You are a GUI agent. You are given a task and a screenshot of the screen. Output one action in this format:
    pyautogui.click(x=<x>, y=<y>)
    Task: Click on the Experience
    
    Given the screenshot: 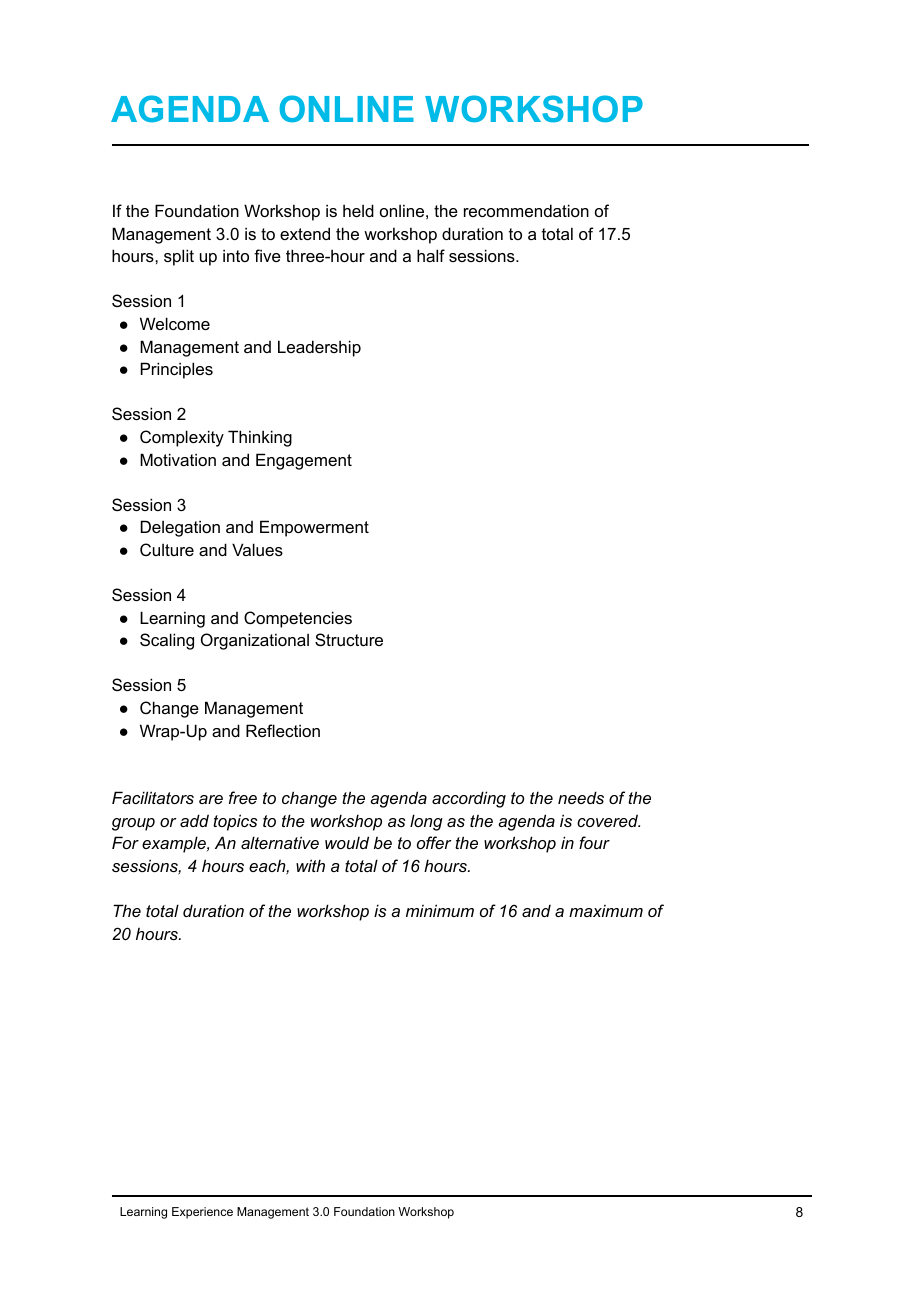 What is the action you would take?
    pyautogui.click(x=202, y=1213)
